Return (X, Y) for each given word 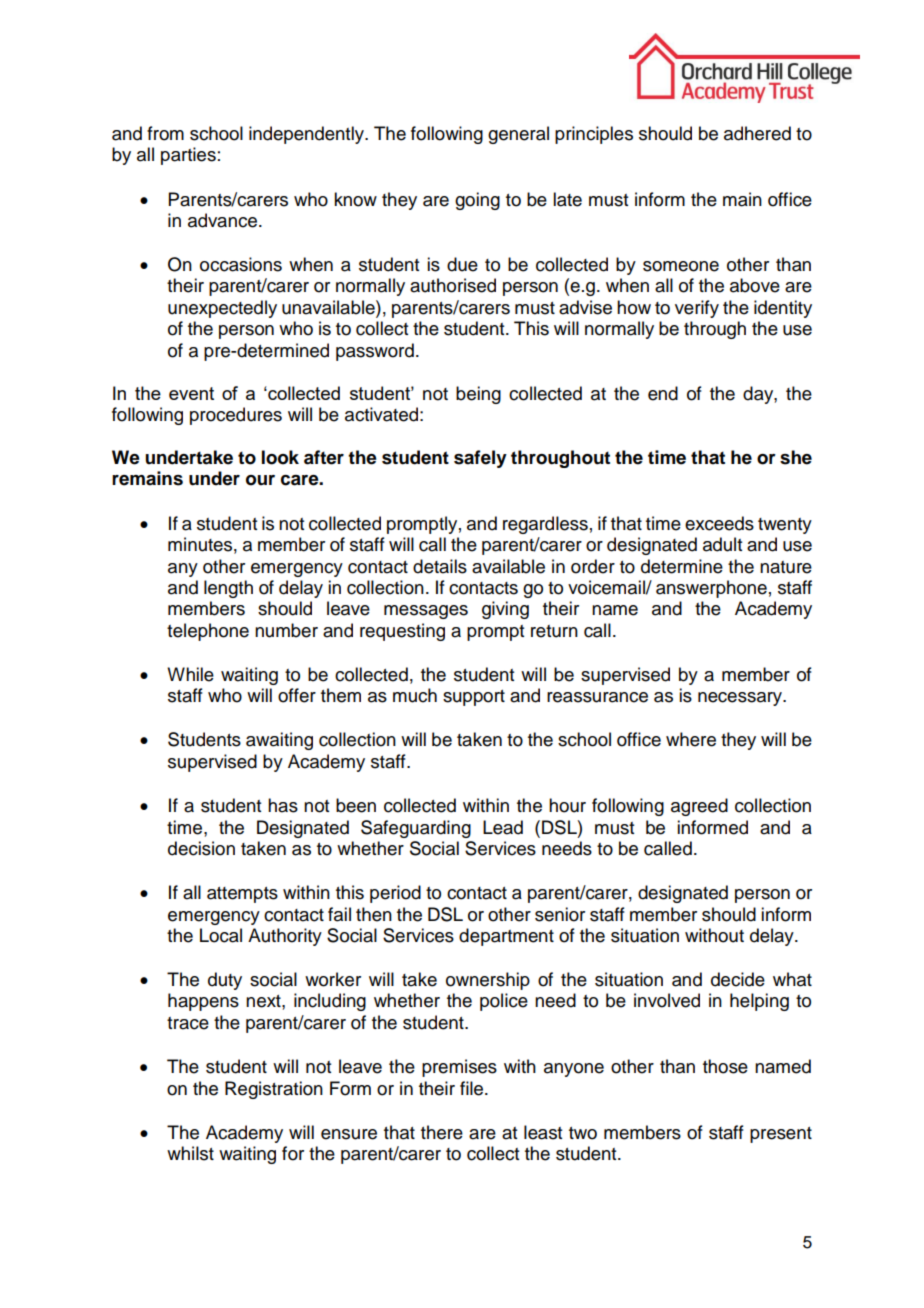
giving (505, 610)
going (477, 201)
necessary (741, 699)
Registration (274, 1090)
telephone (208, 632)
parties (188, 156)
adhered (757, 133)
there (442, 1132)
